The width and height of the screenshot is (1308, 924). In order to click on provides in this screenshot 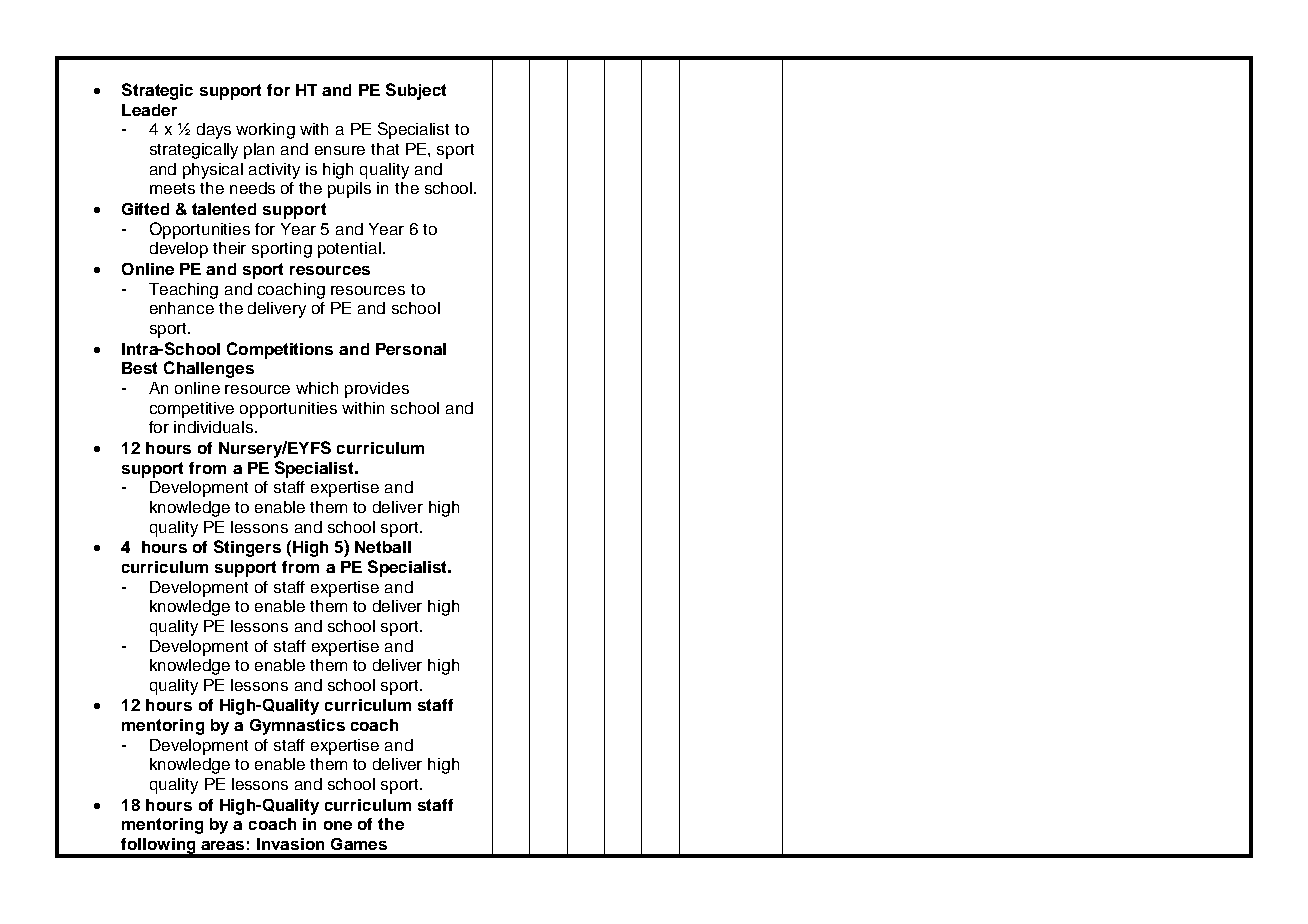, I will do `click(377, 390)`.
